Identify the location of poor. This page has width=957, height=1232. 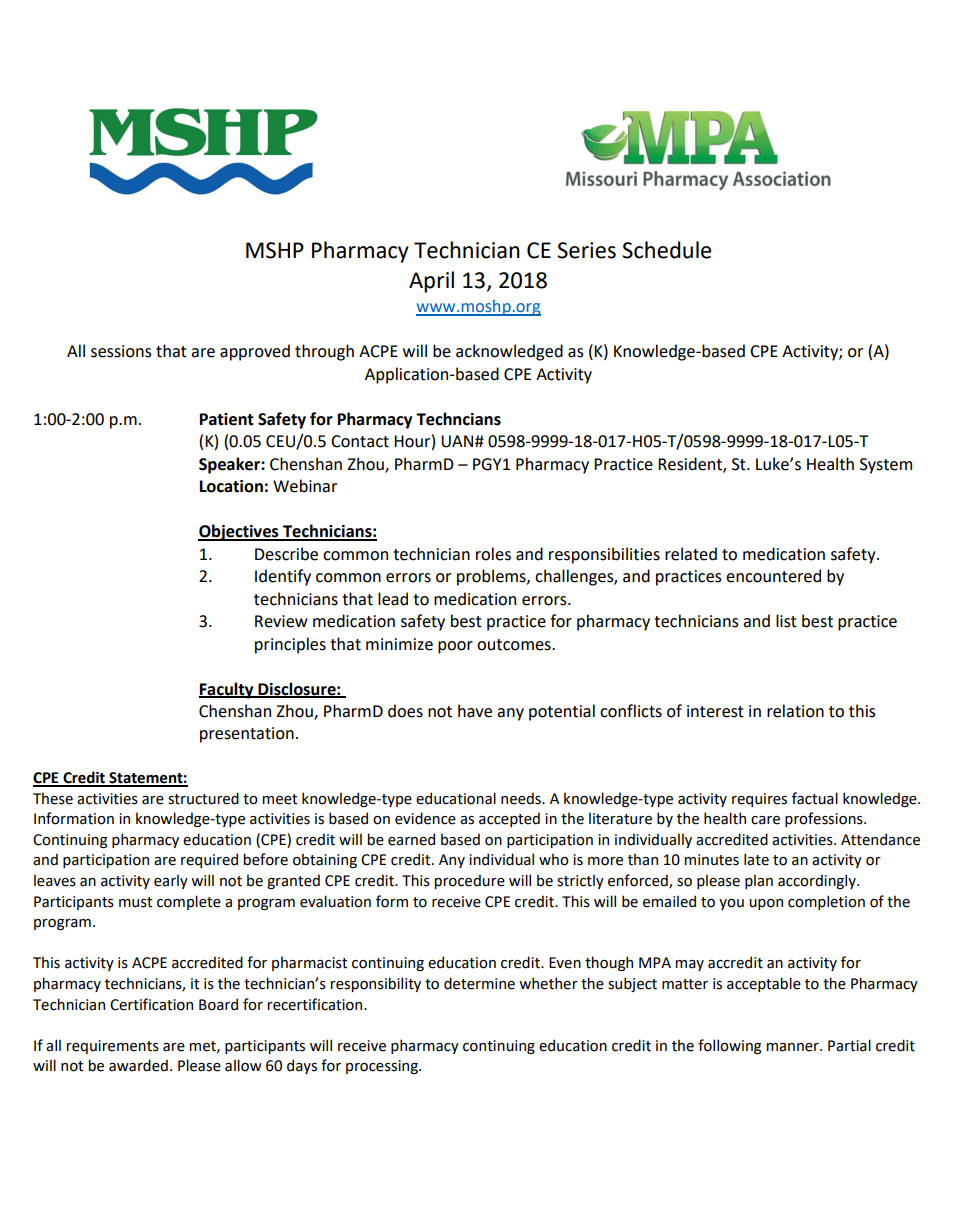
(455, 647).
